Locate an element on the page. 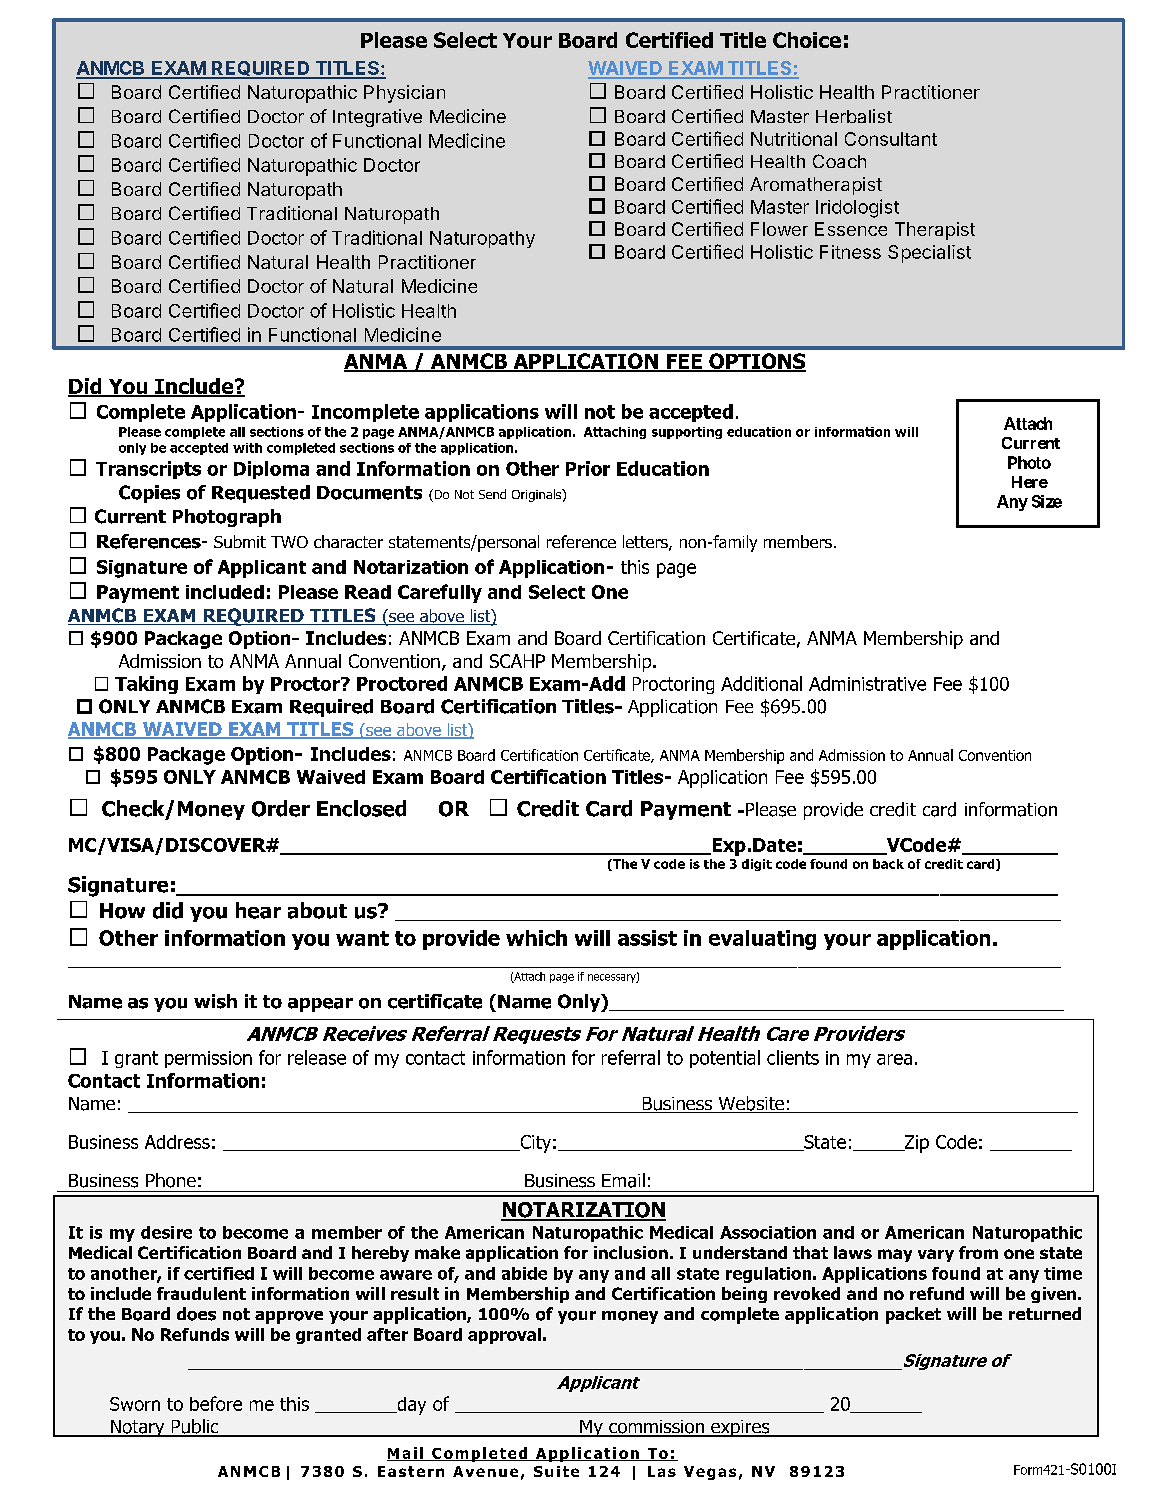  Phone is located at coordinates (171, 1180).
